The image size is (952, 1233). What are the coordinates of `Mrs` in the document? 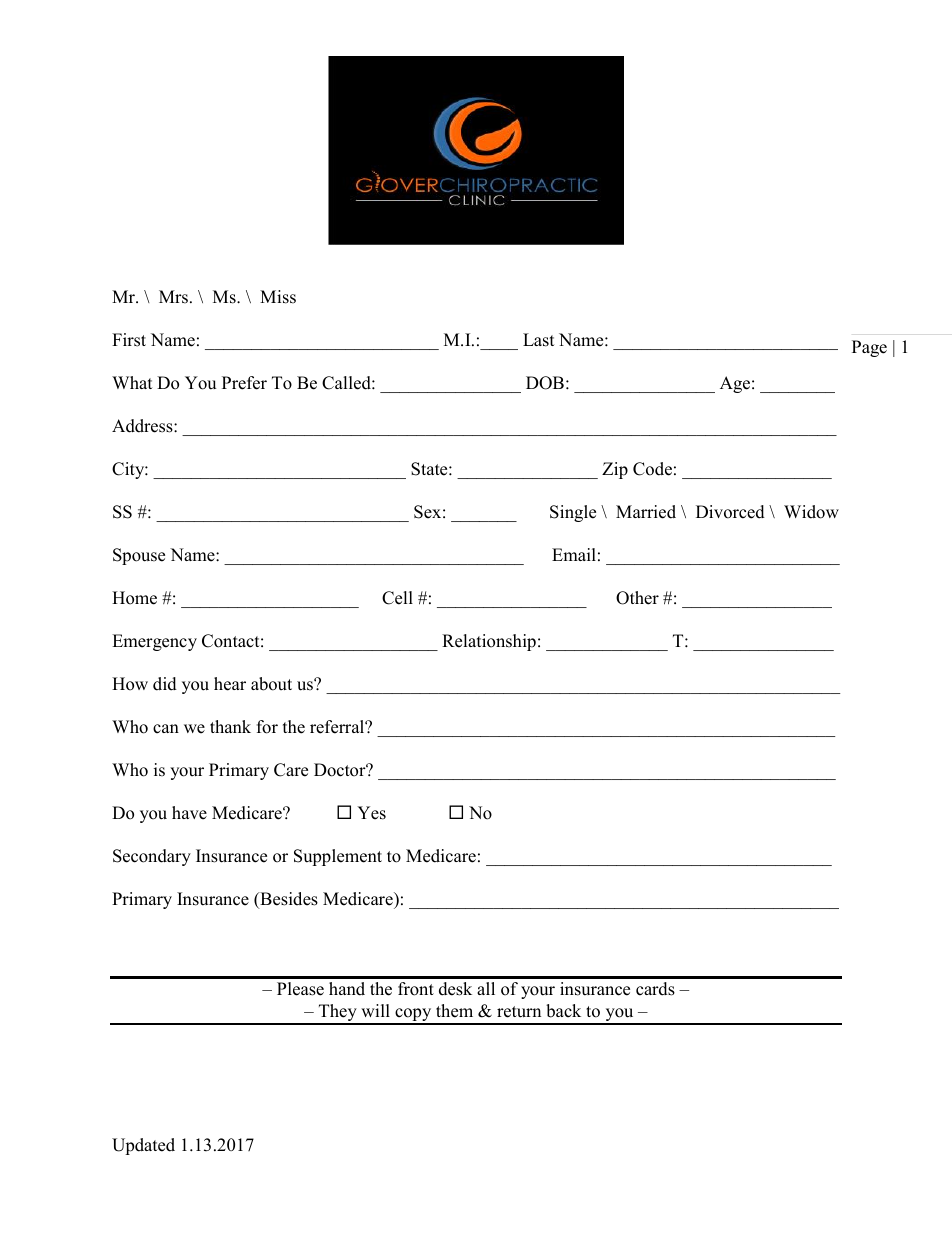 It's located at (173, 297).
